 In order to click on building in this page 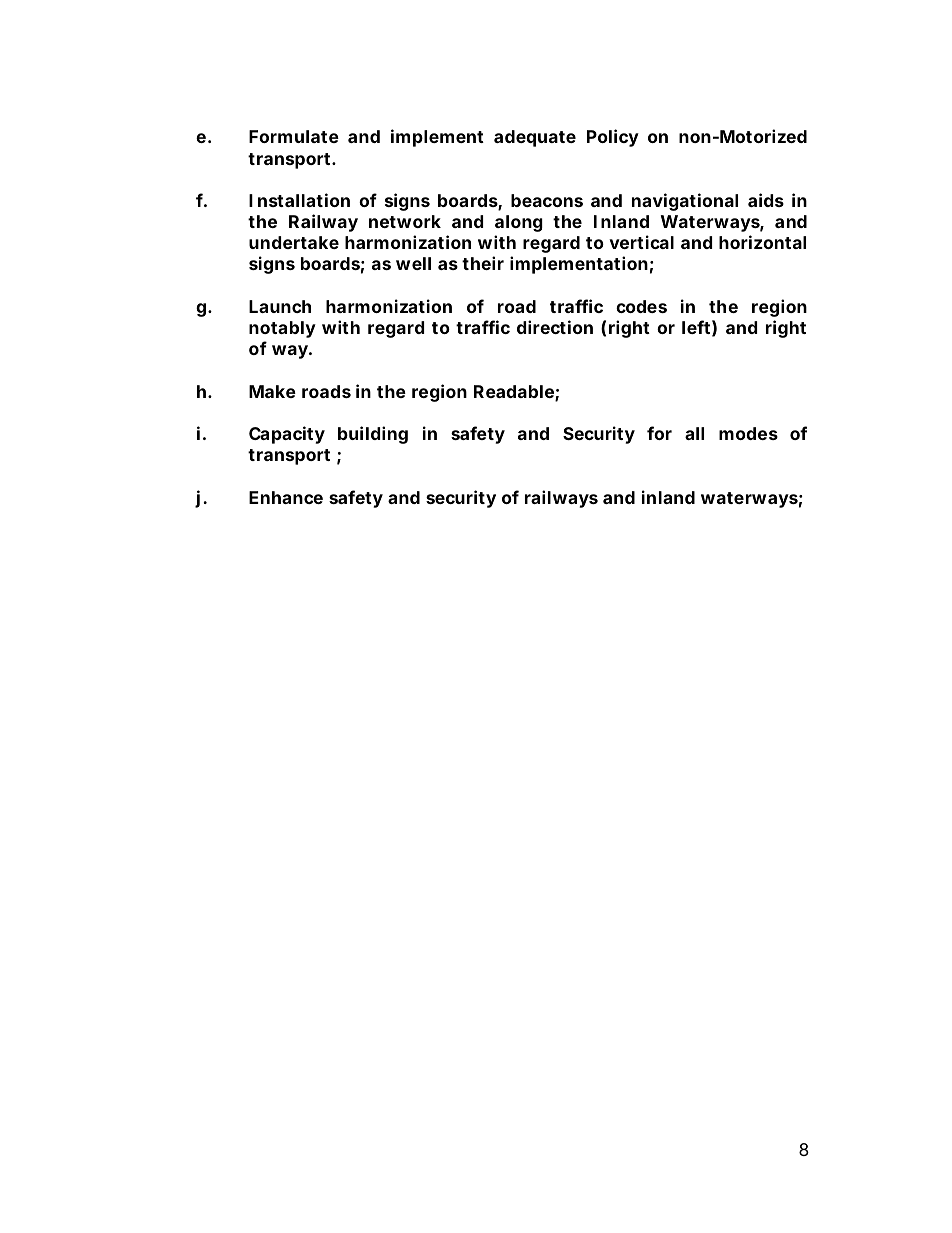, I will do `click(373, 435)`.
